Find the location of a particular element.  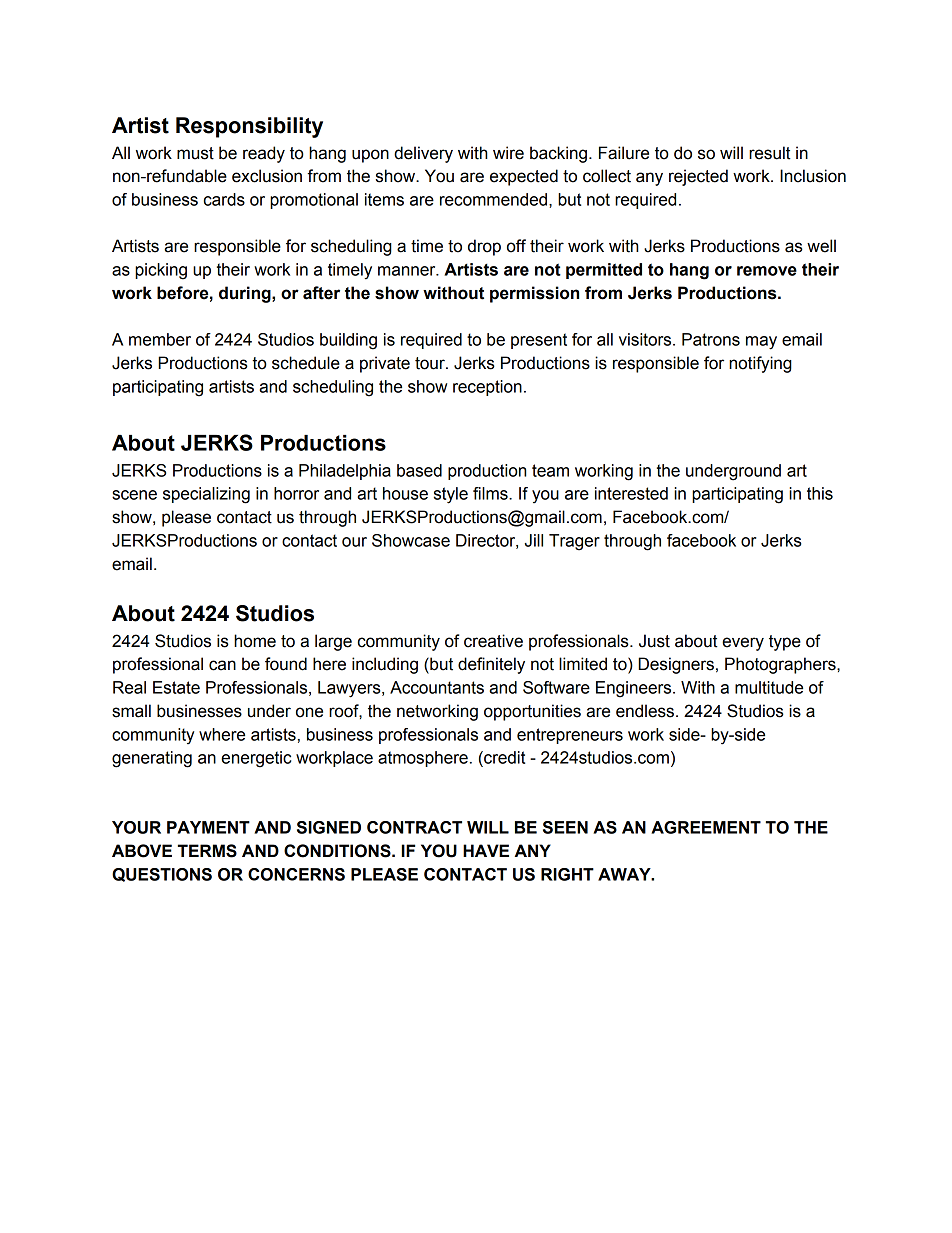

present is located at coordinates (539, 341).
